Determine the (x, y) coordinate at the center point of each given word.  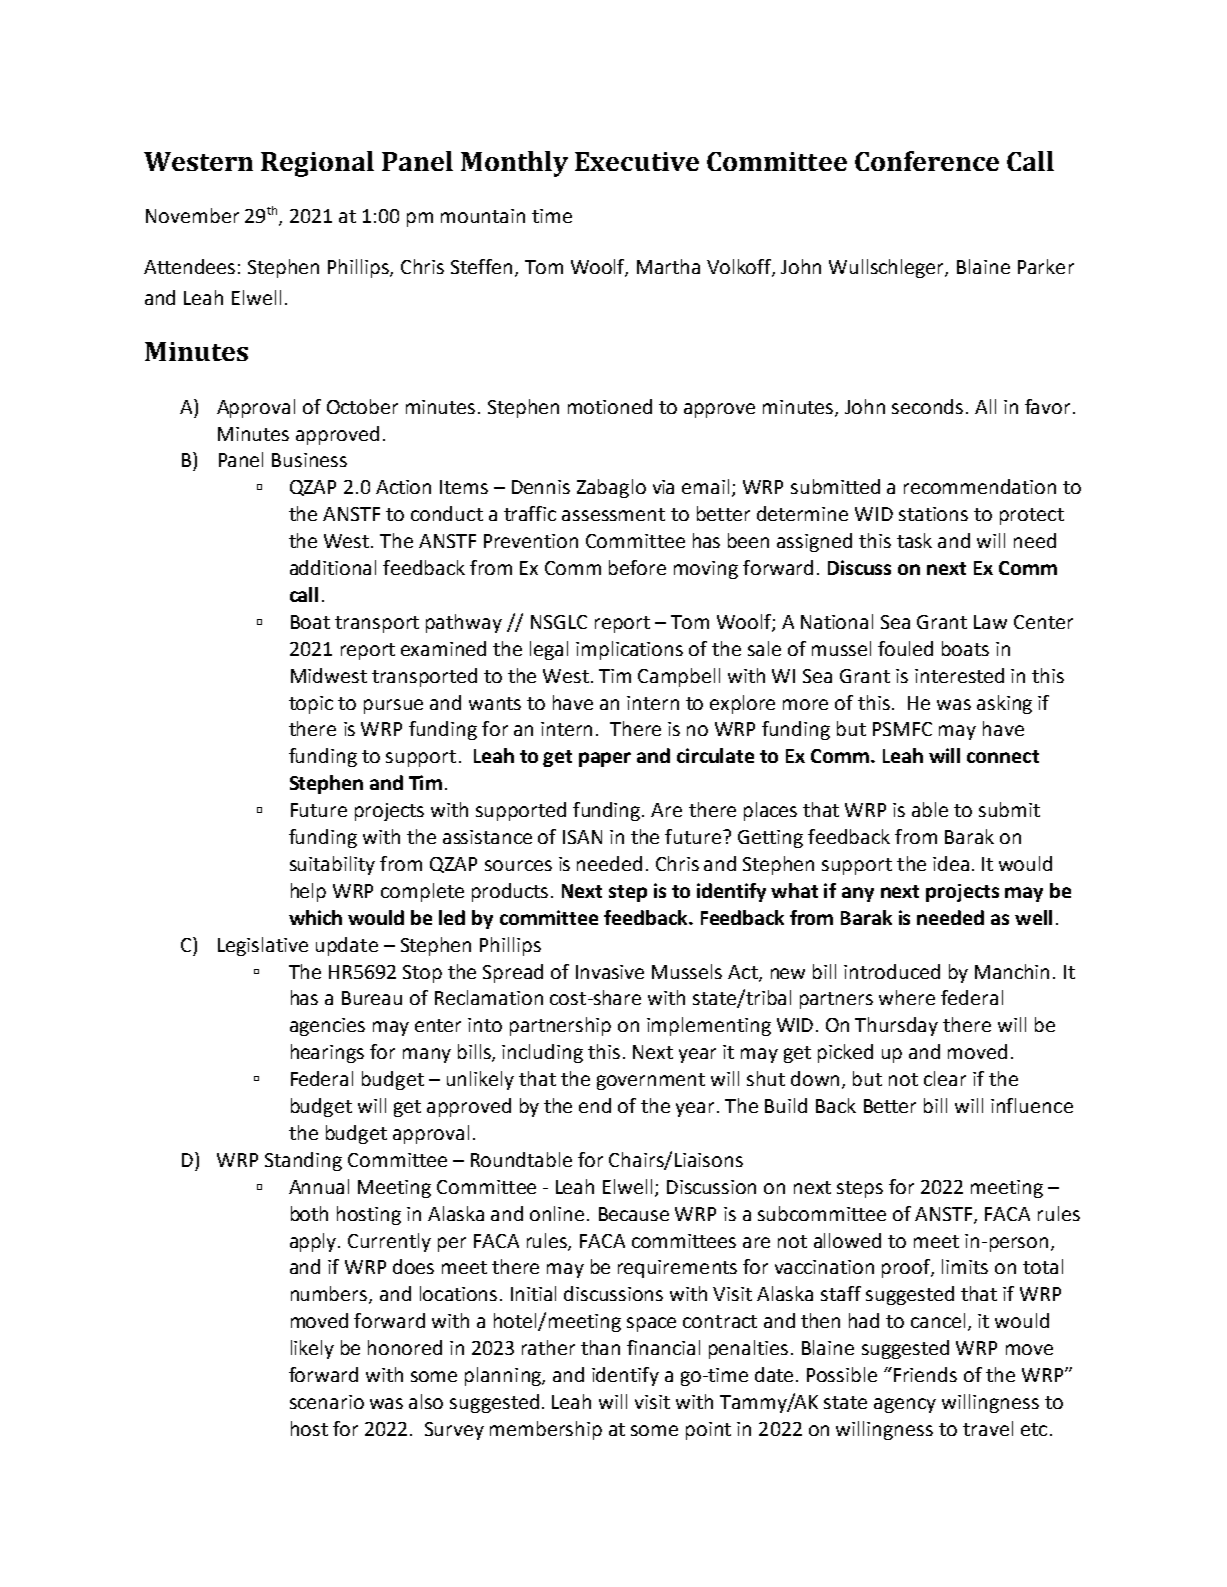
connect (1003, 756)
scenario (327, 1402)
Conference (927, 161)
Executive (637, 161)
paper (605, 759)
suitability (332, 865)
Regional (317, 164)
